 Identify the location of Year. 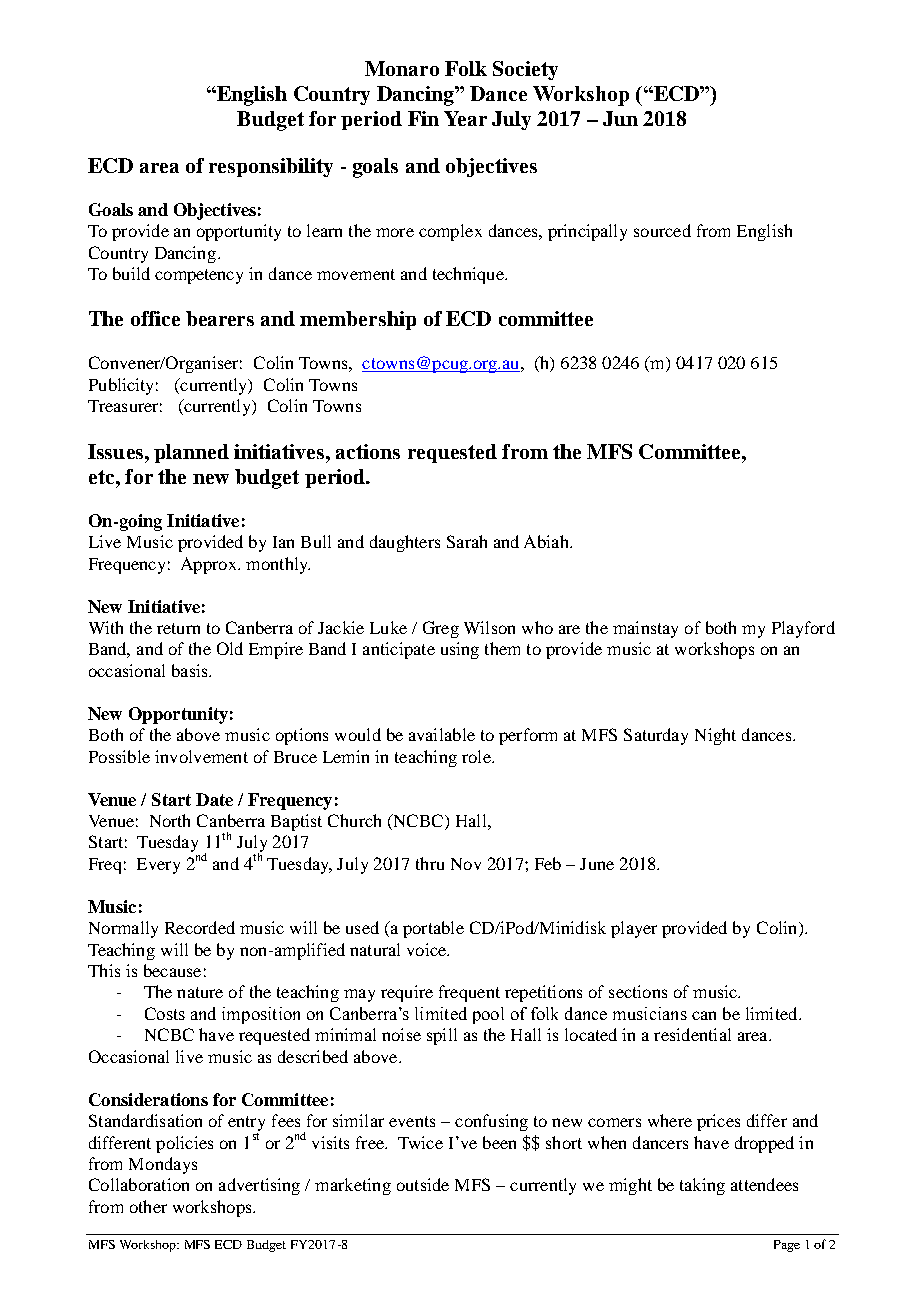
(465, 118).
